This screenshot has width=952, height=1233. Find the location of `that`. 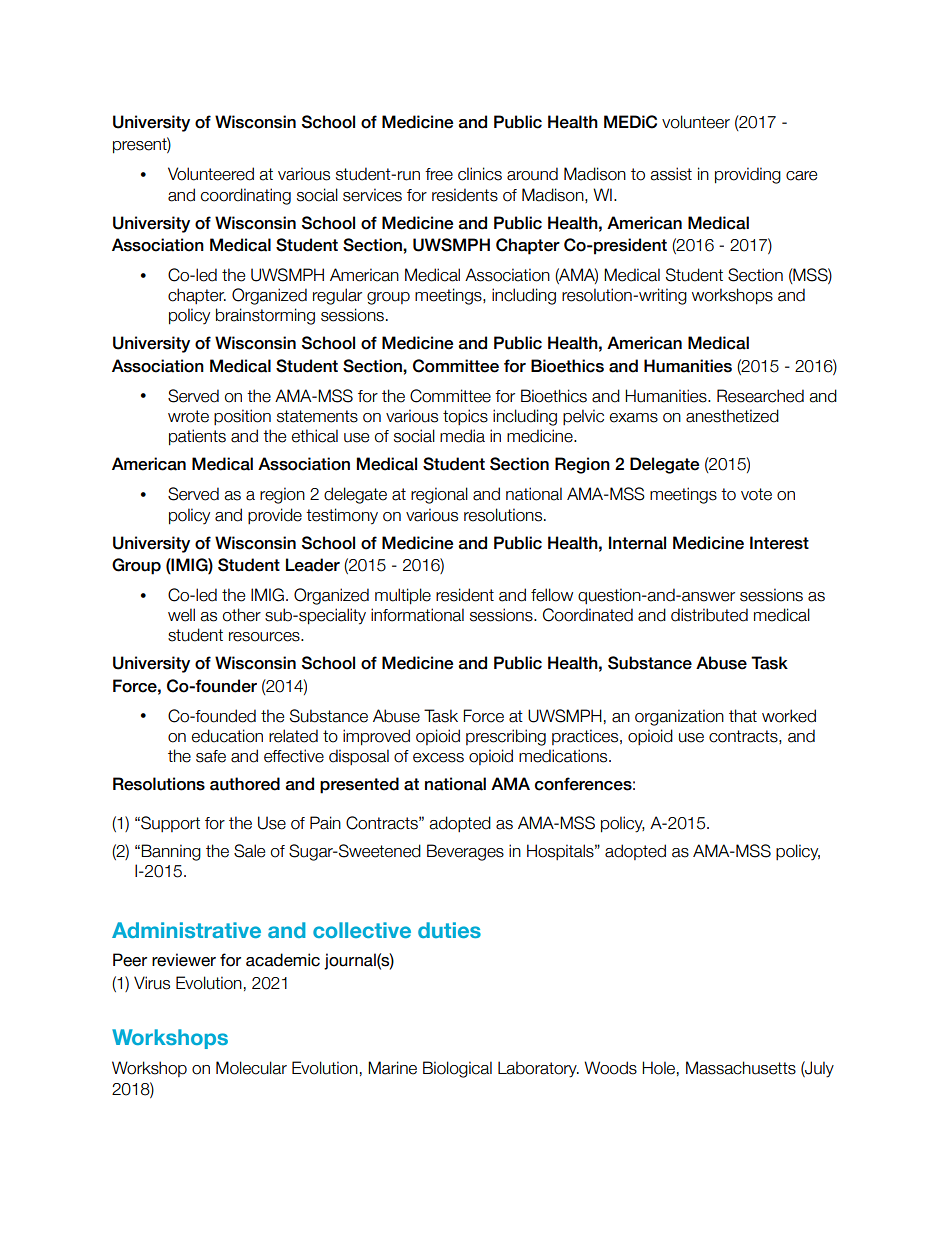

that is located at coordinates (743, 716).
